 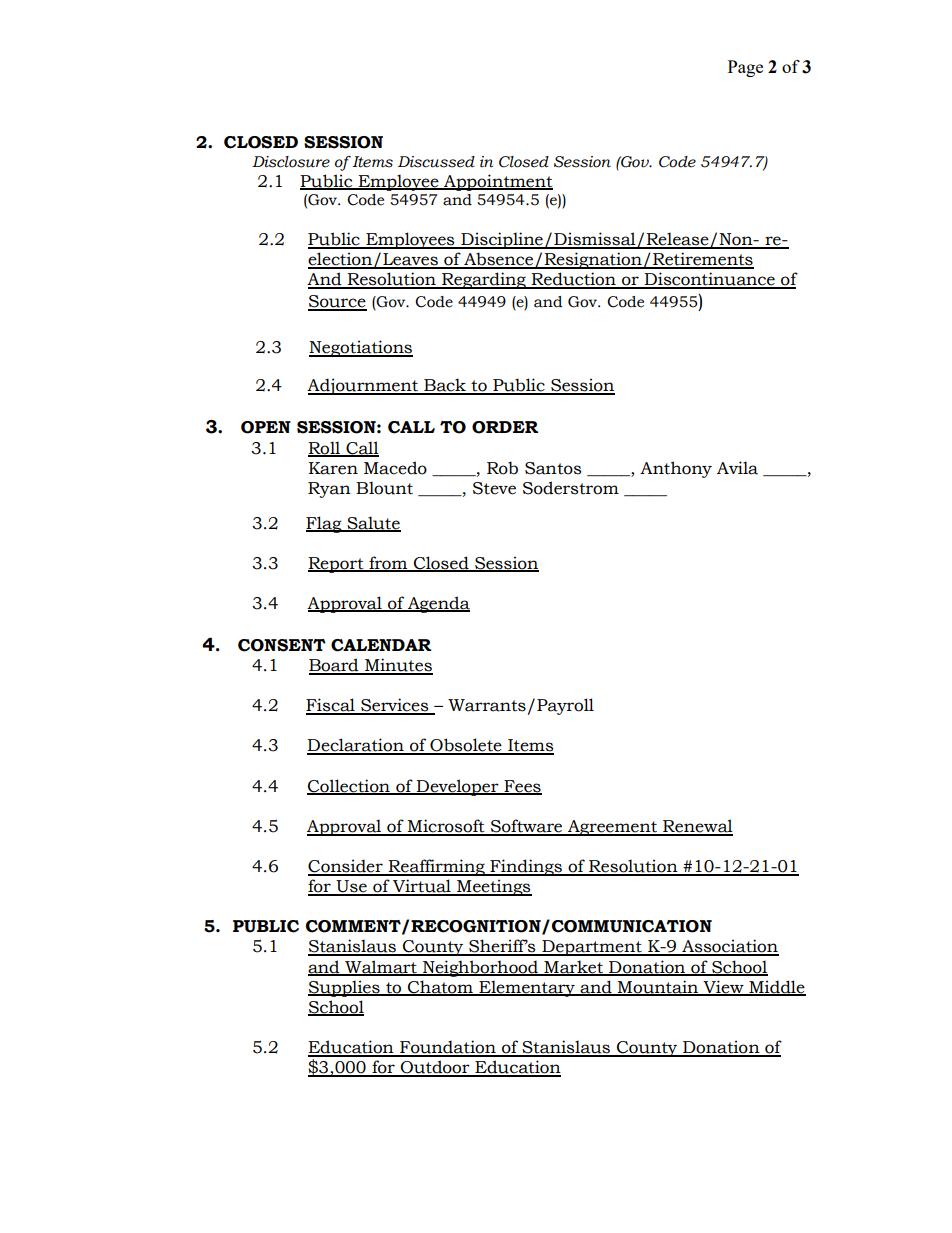 What do you see at coordinates (494, 488) in the screenshot?
I see `Steve` at bounding box center [494, 488].
